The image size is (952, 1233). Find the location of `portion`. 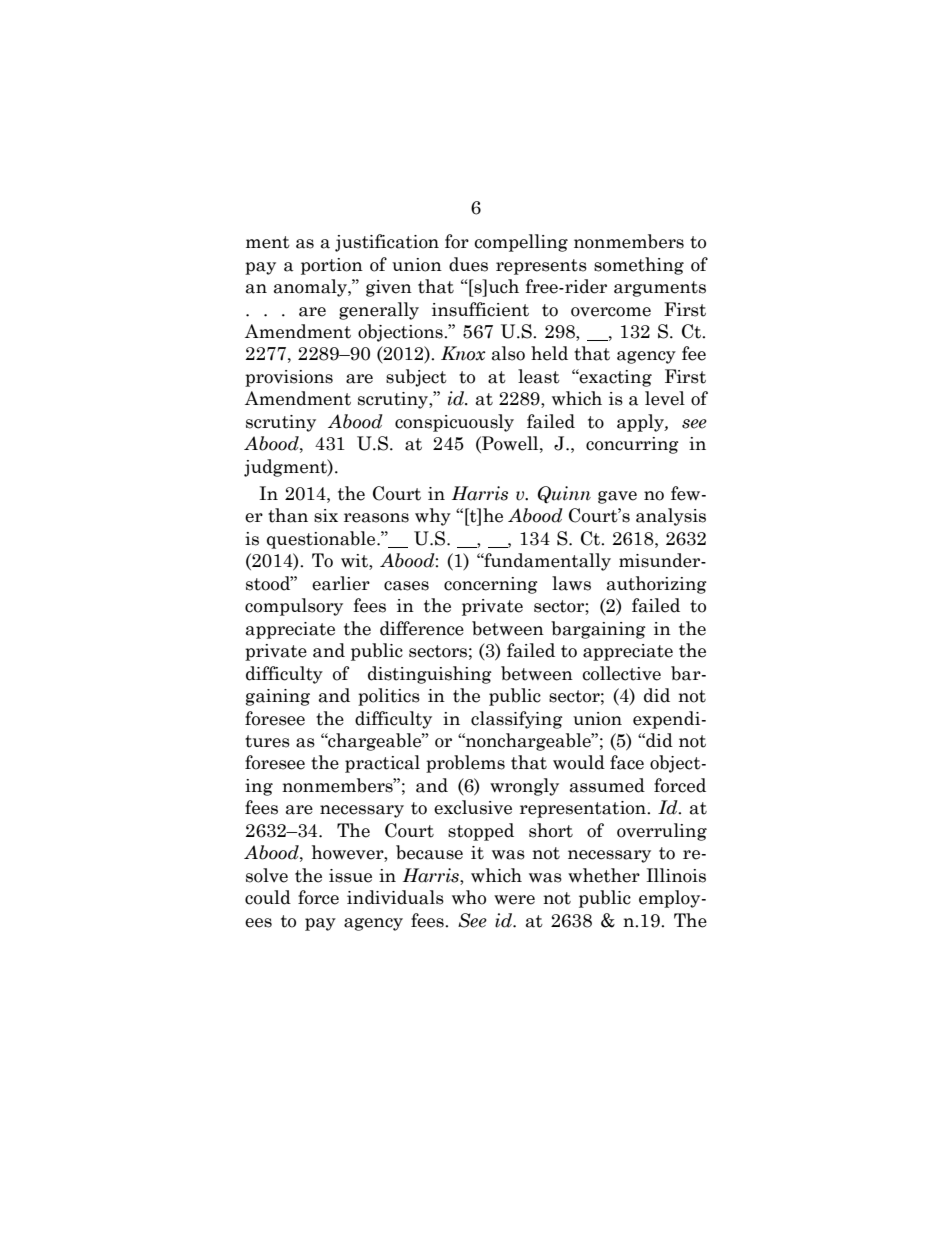

portion is located at coordinates (332, 266).
